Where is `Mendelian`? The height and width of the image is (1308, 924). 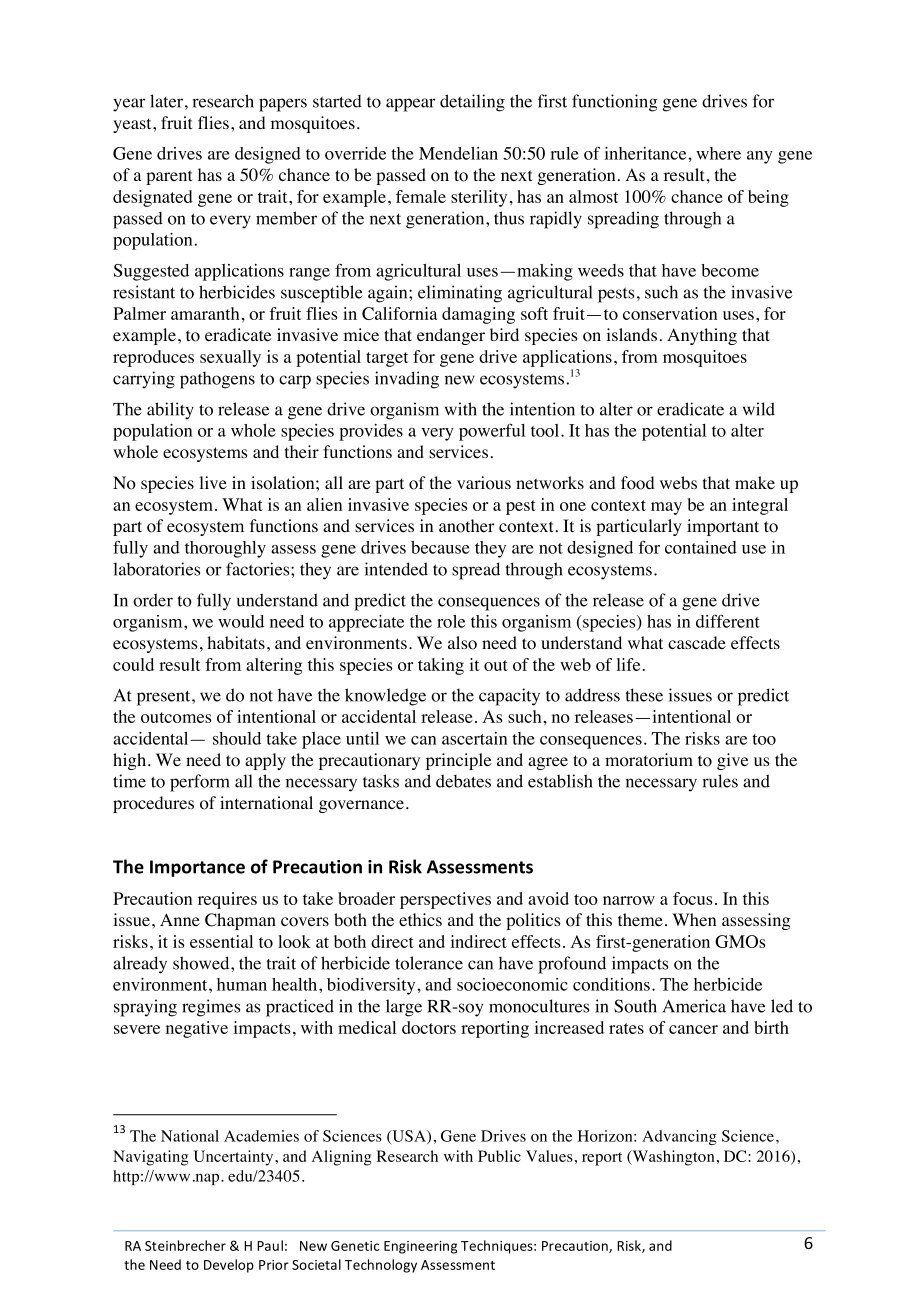
Mendelian is located at coordinates (458, 153).
